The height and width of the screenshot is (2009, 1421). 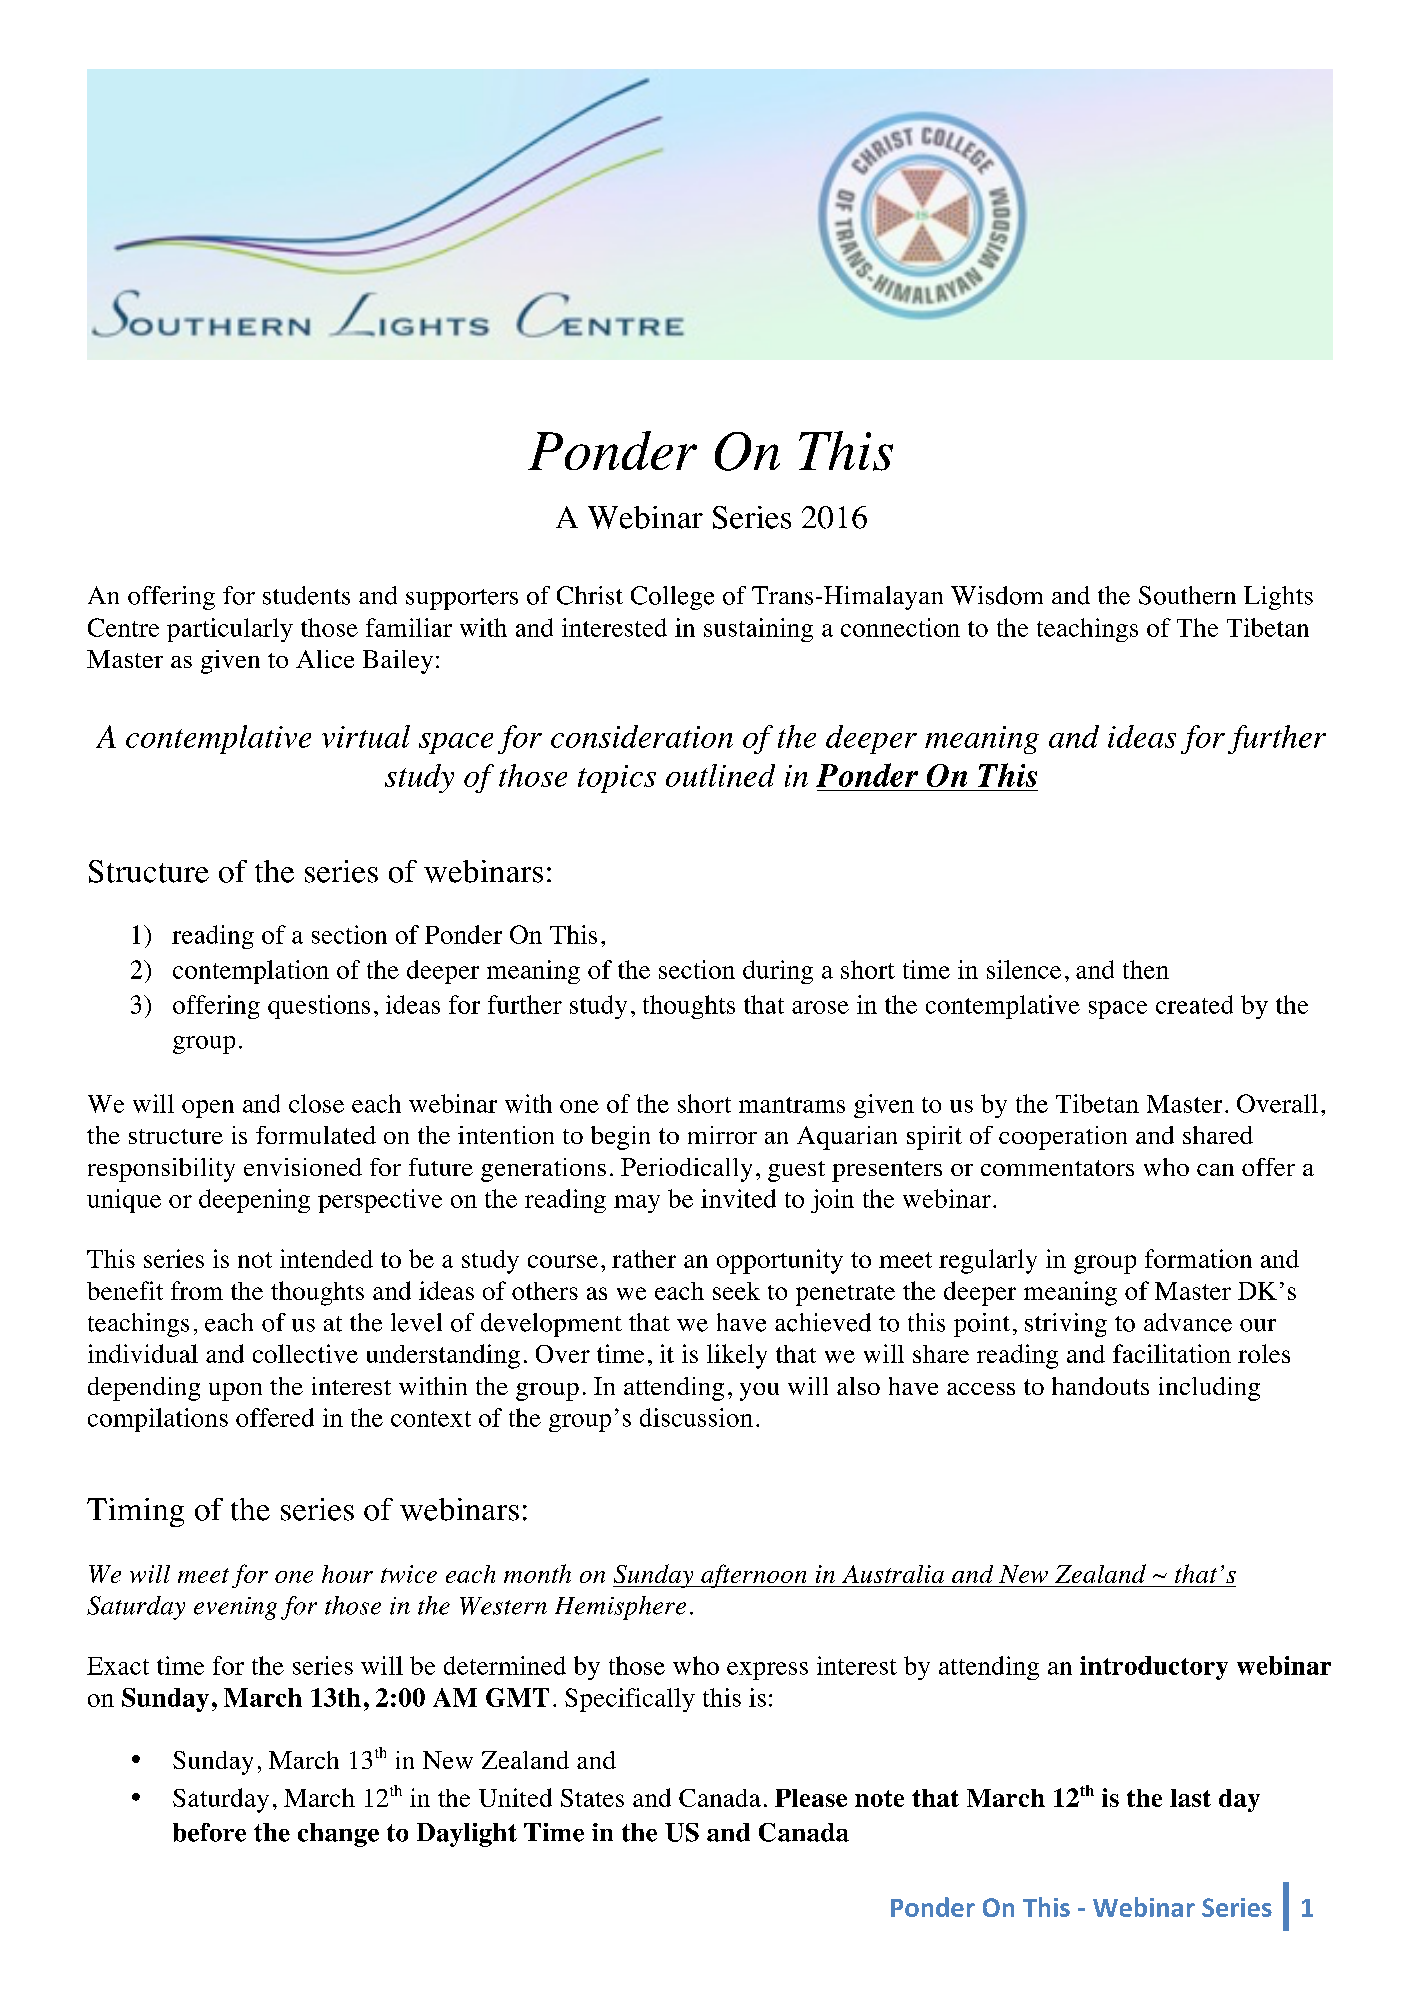 I want to click on invited, so click(x=738, y=1198).
